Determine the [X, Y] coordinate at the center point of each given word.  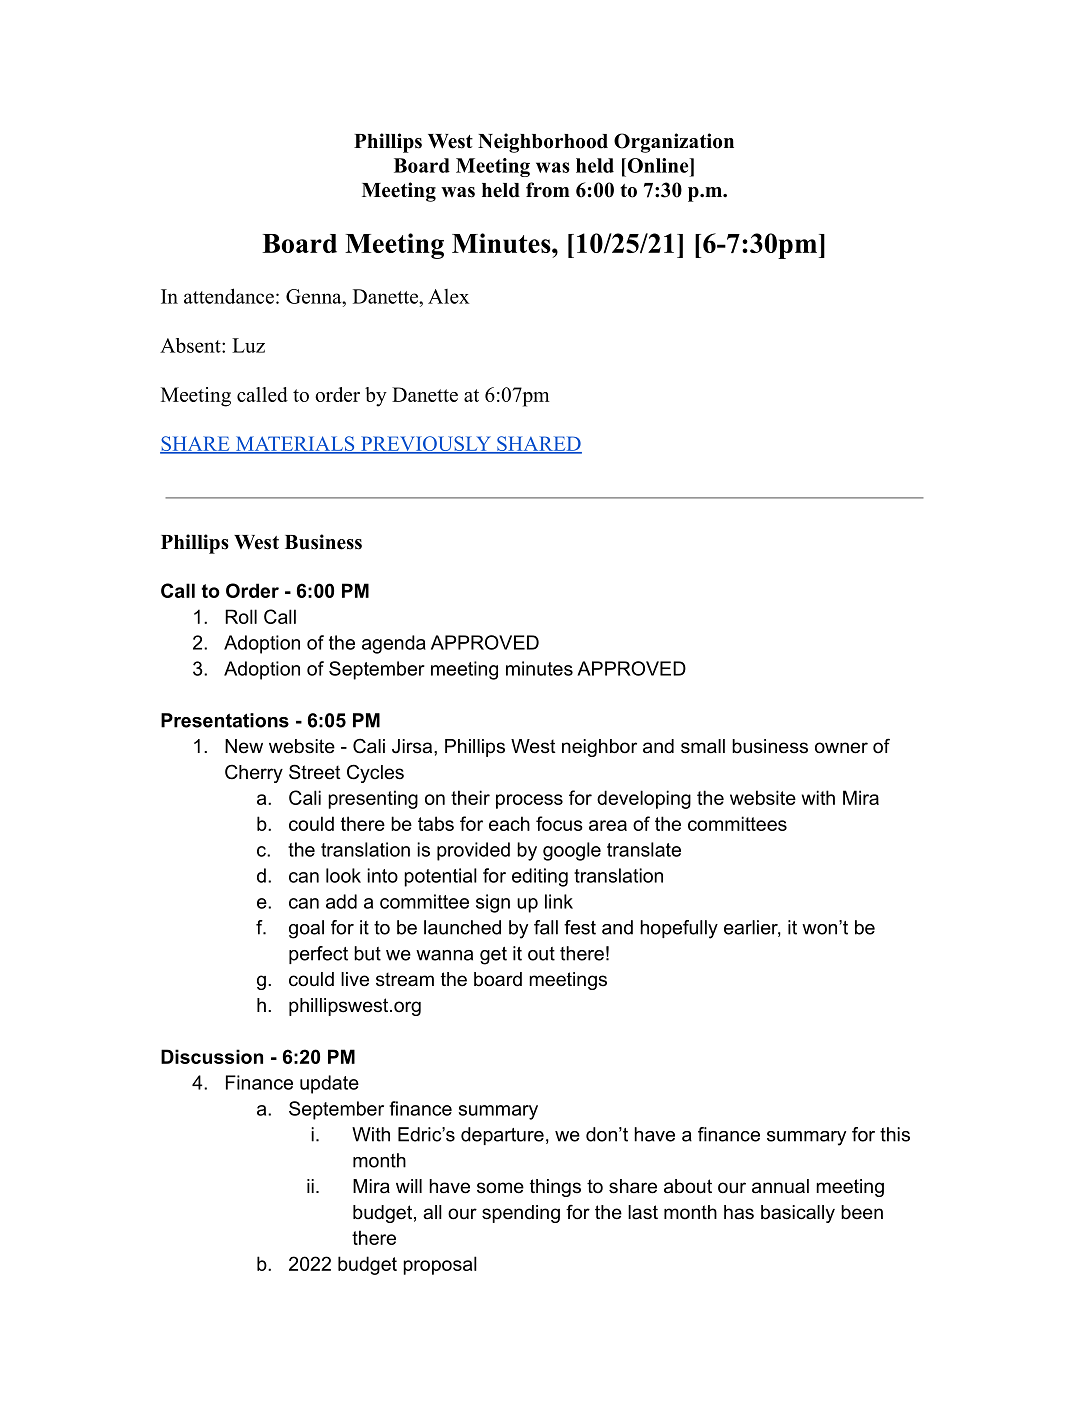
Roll [241, 616]
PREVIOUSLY [426, 445]
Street [315, 772]
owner [841, 748]
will [409, 1186]
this [895, 1134]
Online [657, 165]
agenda [394, 644]
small [703, 746]
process [529, 801]
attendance [229, 296]
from [548, 190]
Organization [674, 143]
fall [546, 927]
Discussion [212, 1056]
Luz [248, 345]
